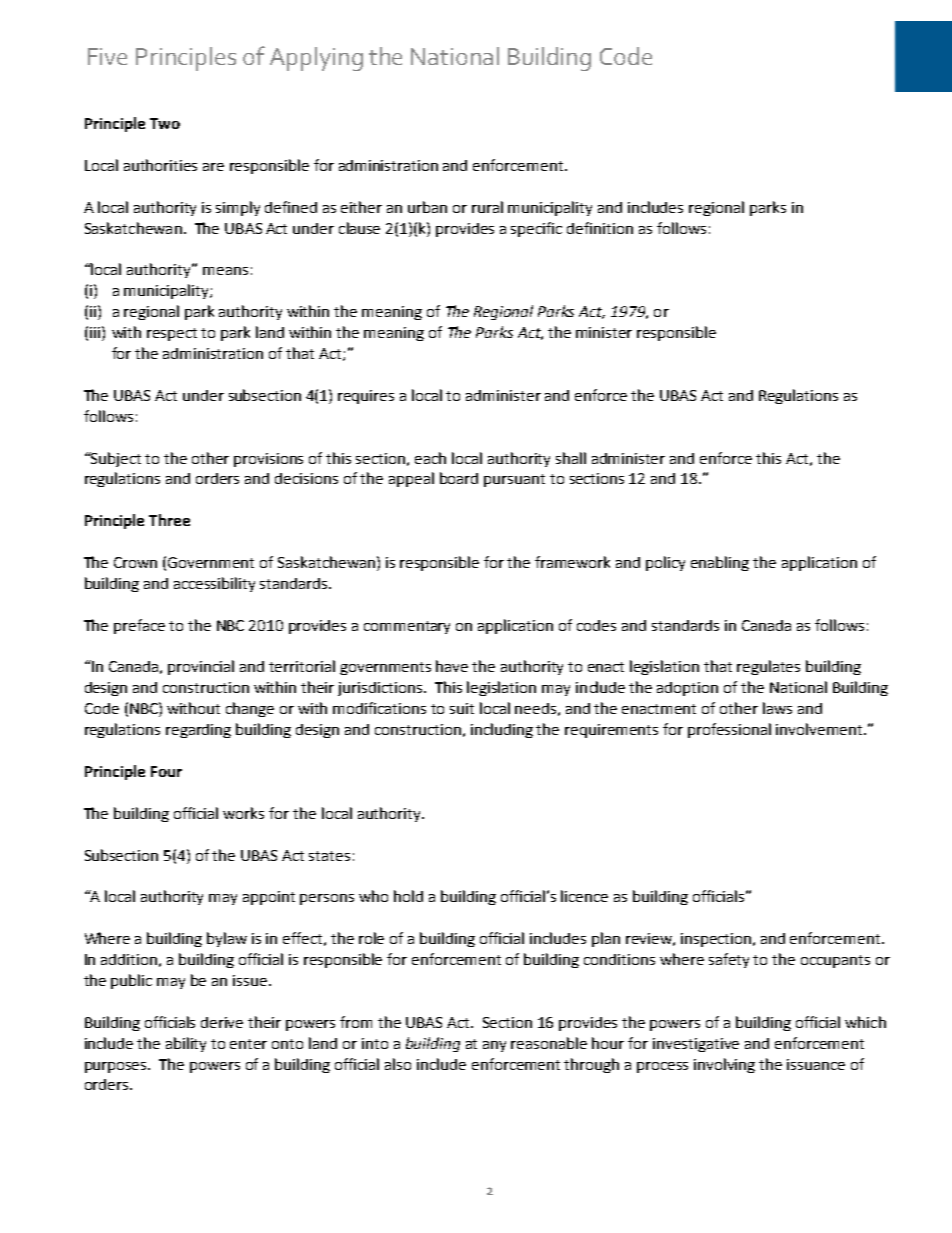  I want to click on accessibility, so click(214, 584).
